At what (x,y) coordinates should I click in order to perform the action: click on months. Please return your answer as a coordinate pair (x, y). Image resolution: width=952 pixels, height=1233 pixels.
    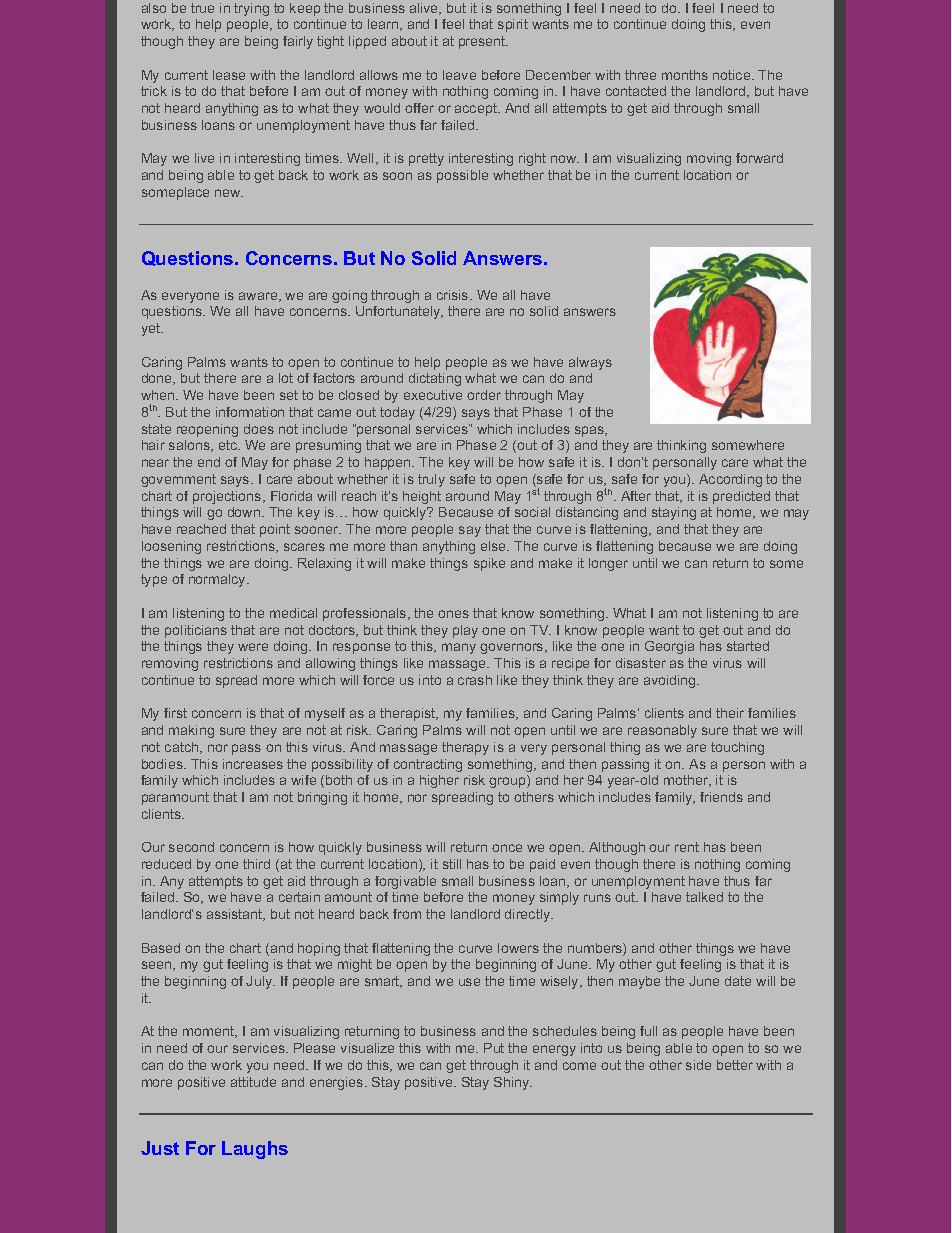
    Looking at the image, I should click on (685, 75).
